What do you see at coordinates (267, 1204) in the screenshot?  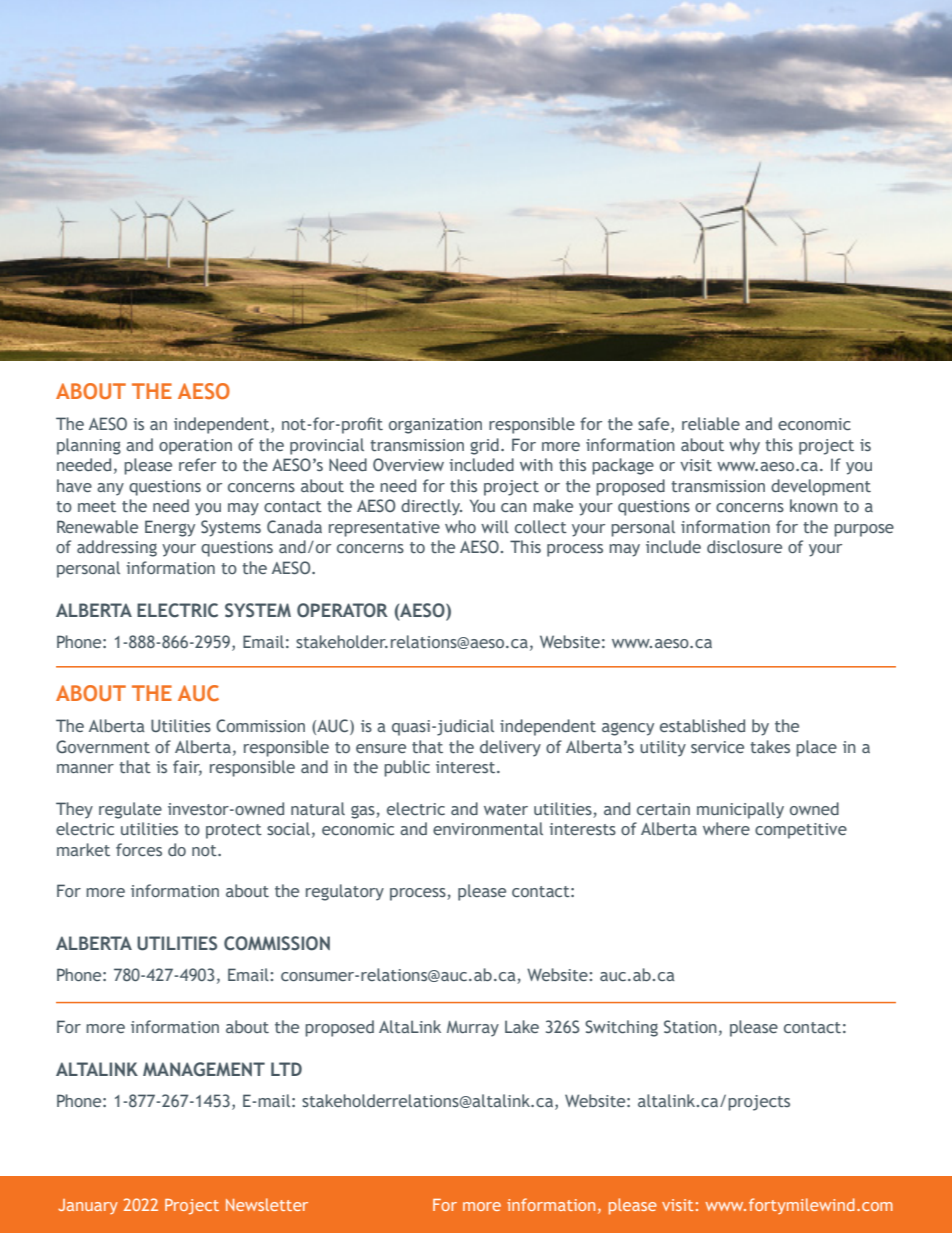 I see `Newsletter` at bounding box center [267, 1204].
